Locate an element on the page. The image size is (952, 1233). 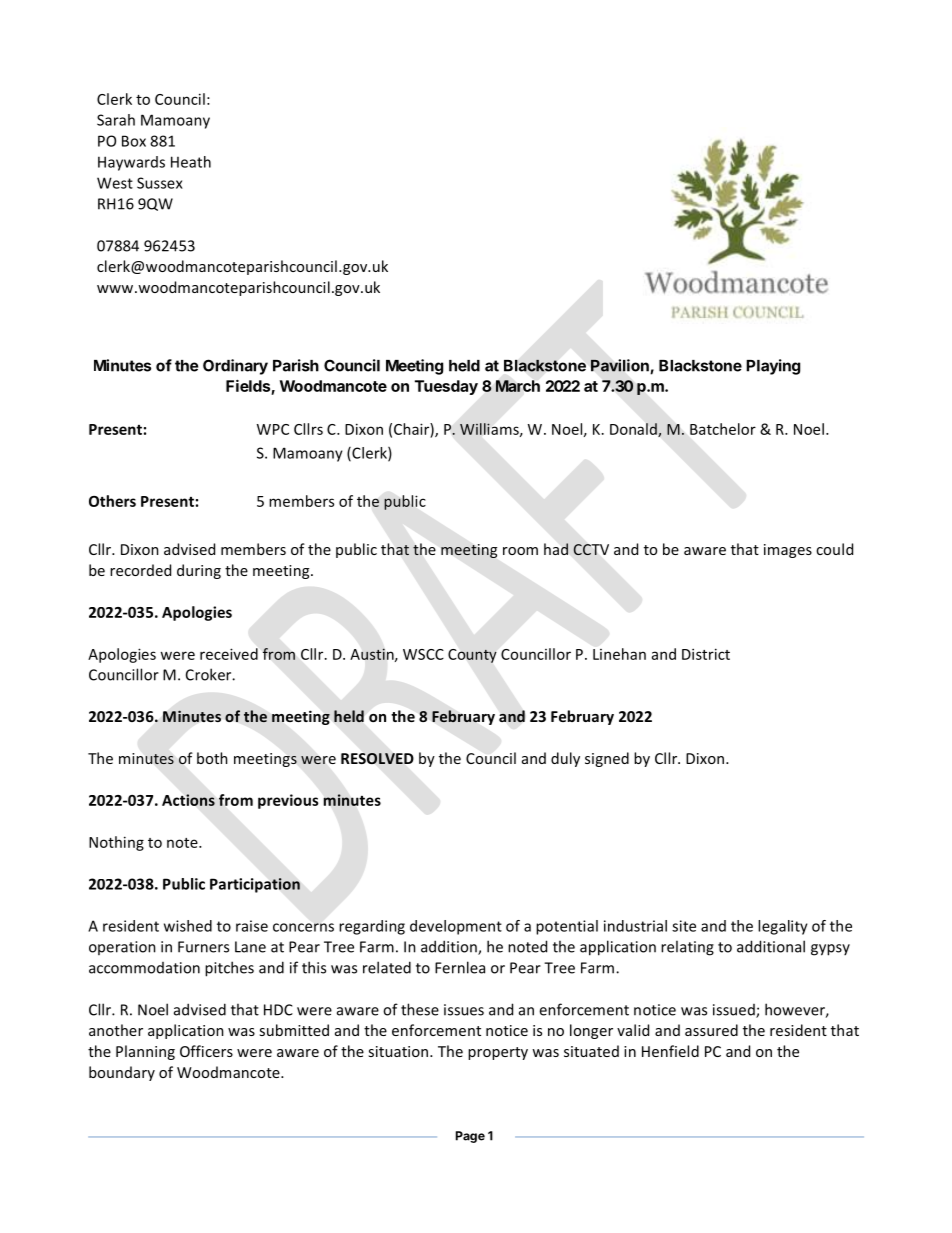
Batchelor is located at coordinates (723, 429).
